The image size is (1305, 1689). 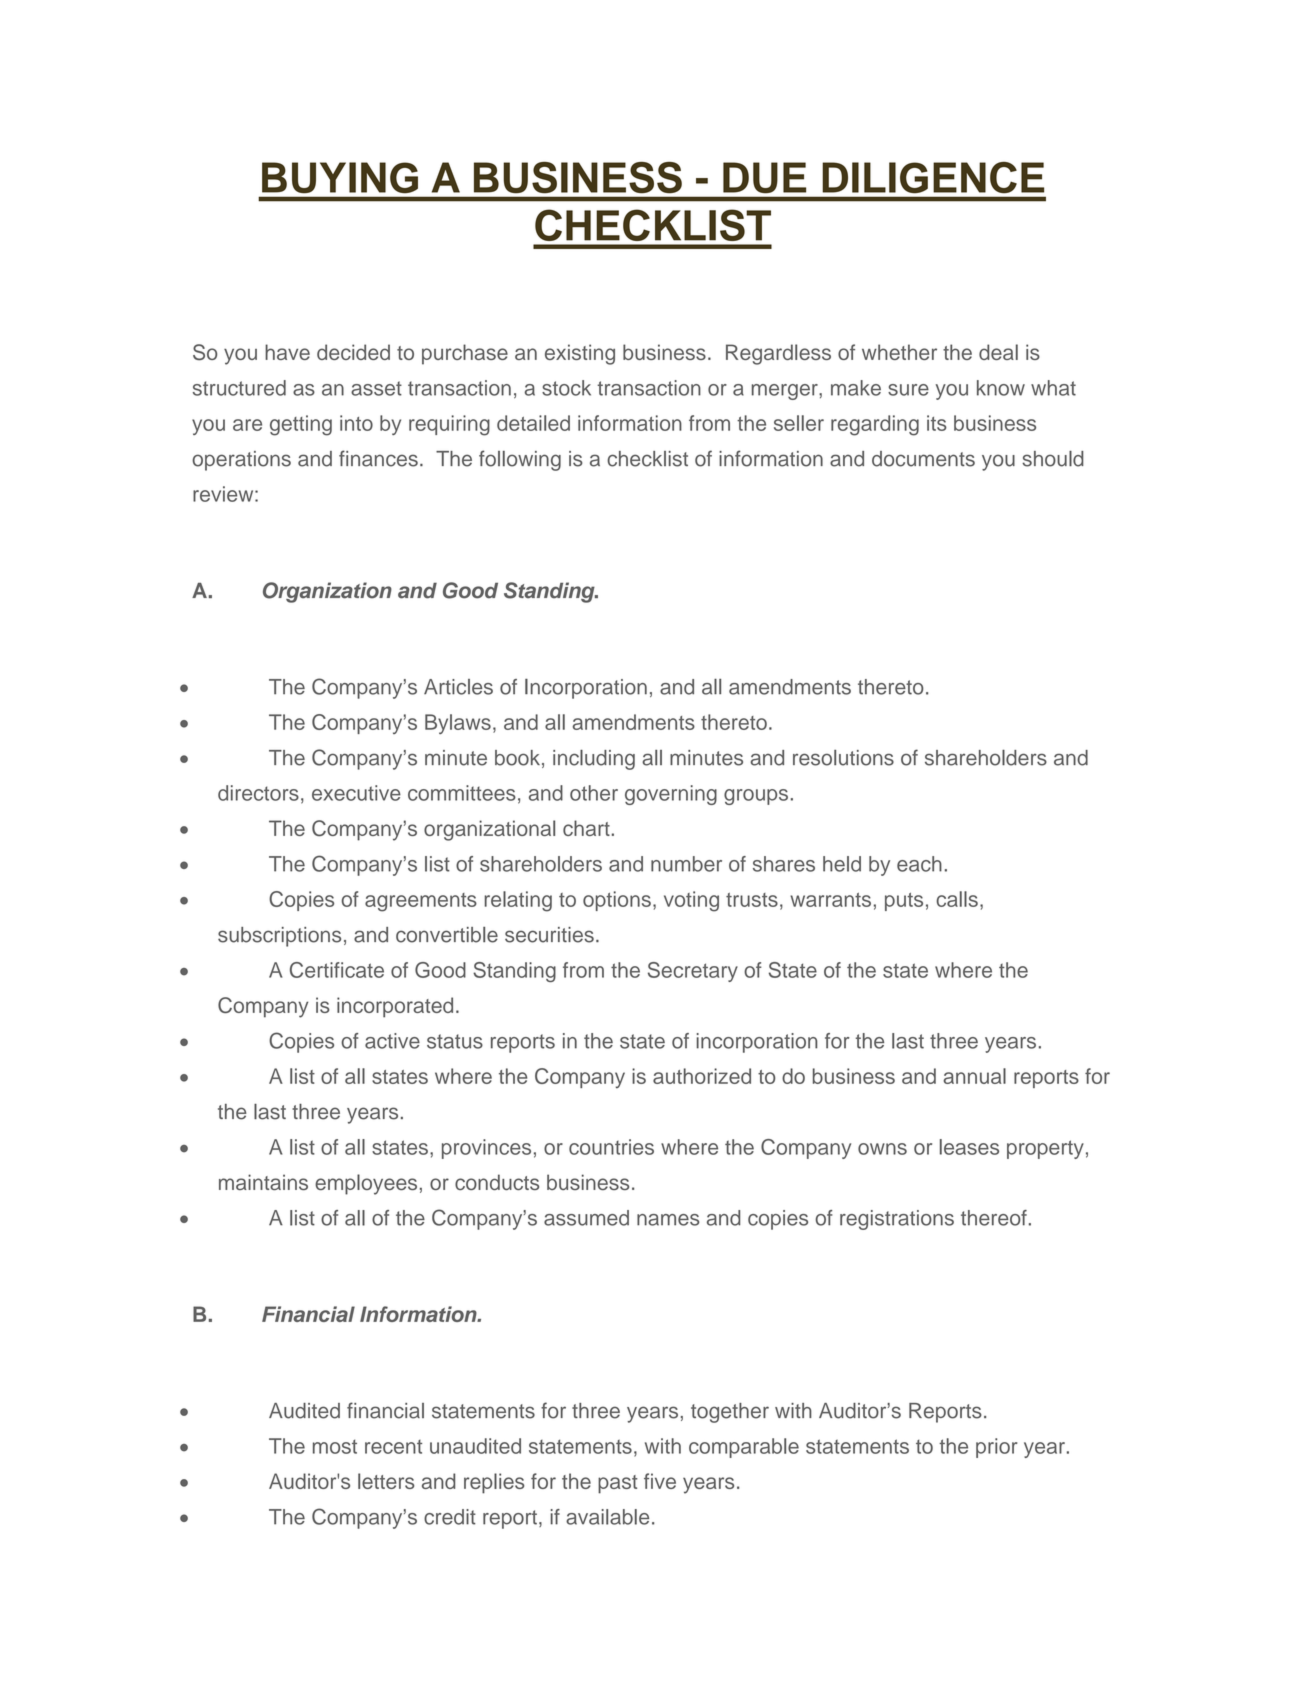 What do you see at coordinates (843, 758) in the image?
I see `resolutions` at bounding box center [843, 758].
